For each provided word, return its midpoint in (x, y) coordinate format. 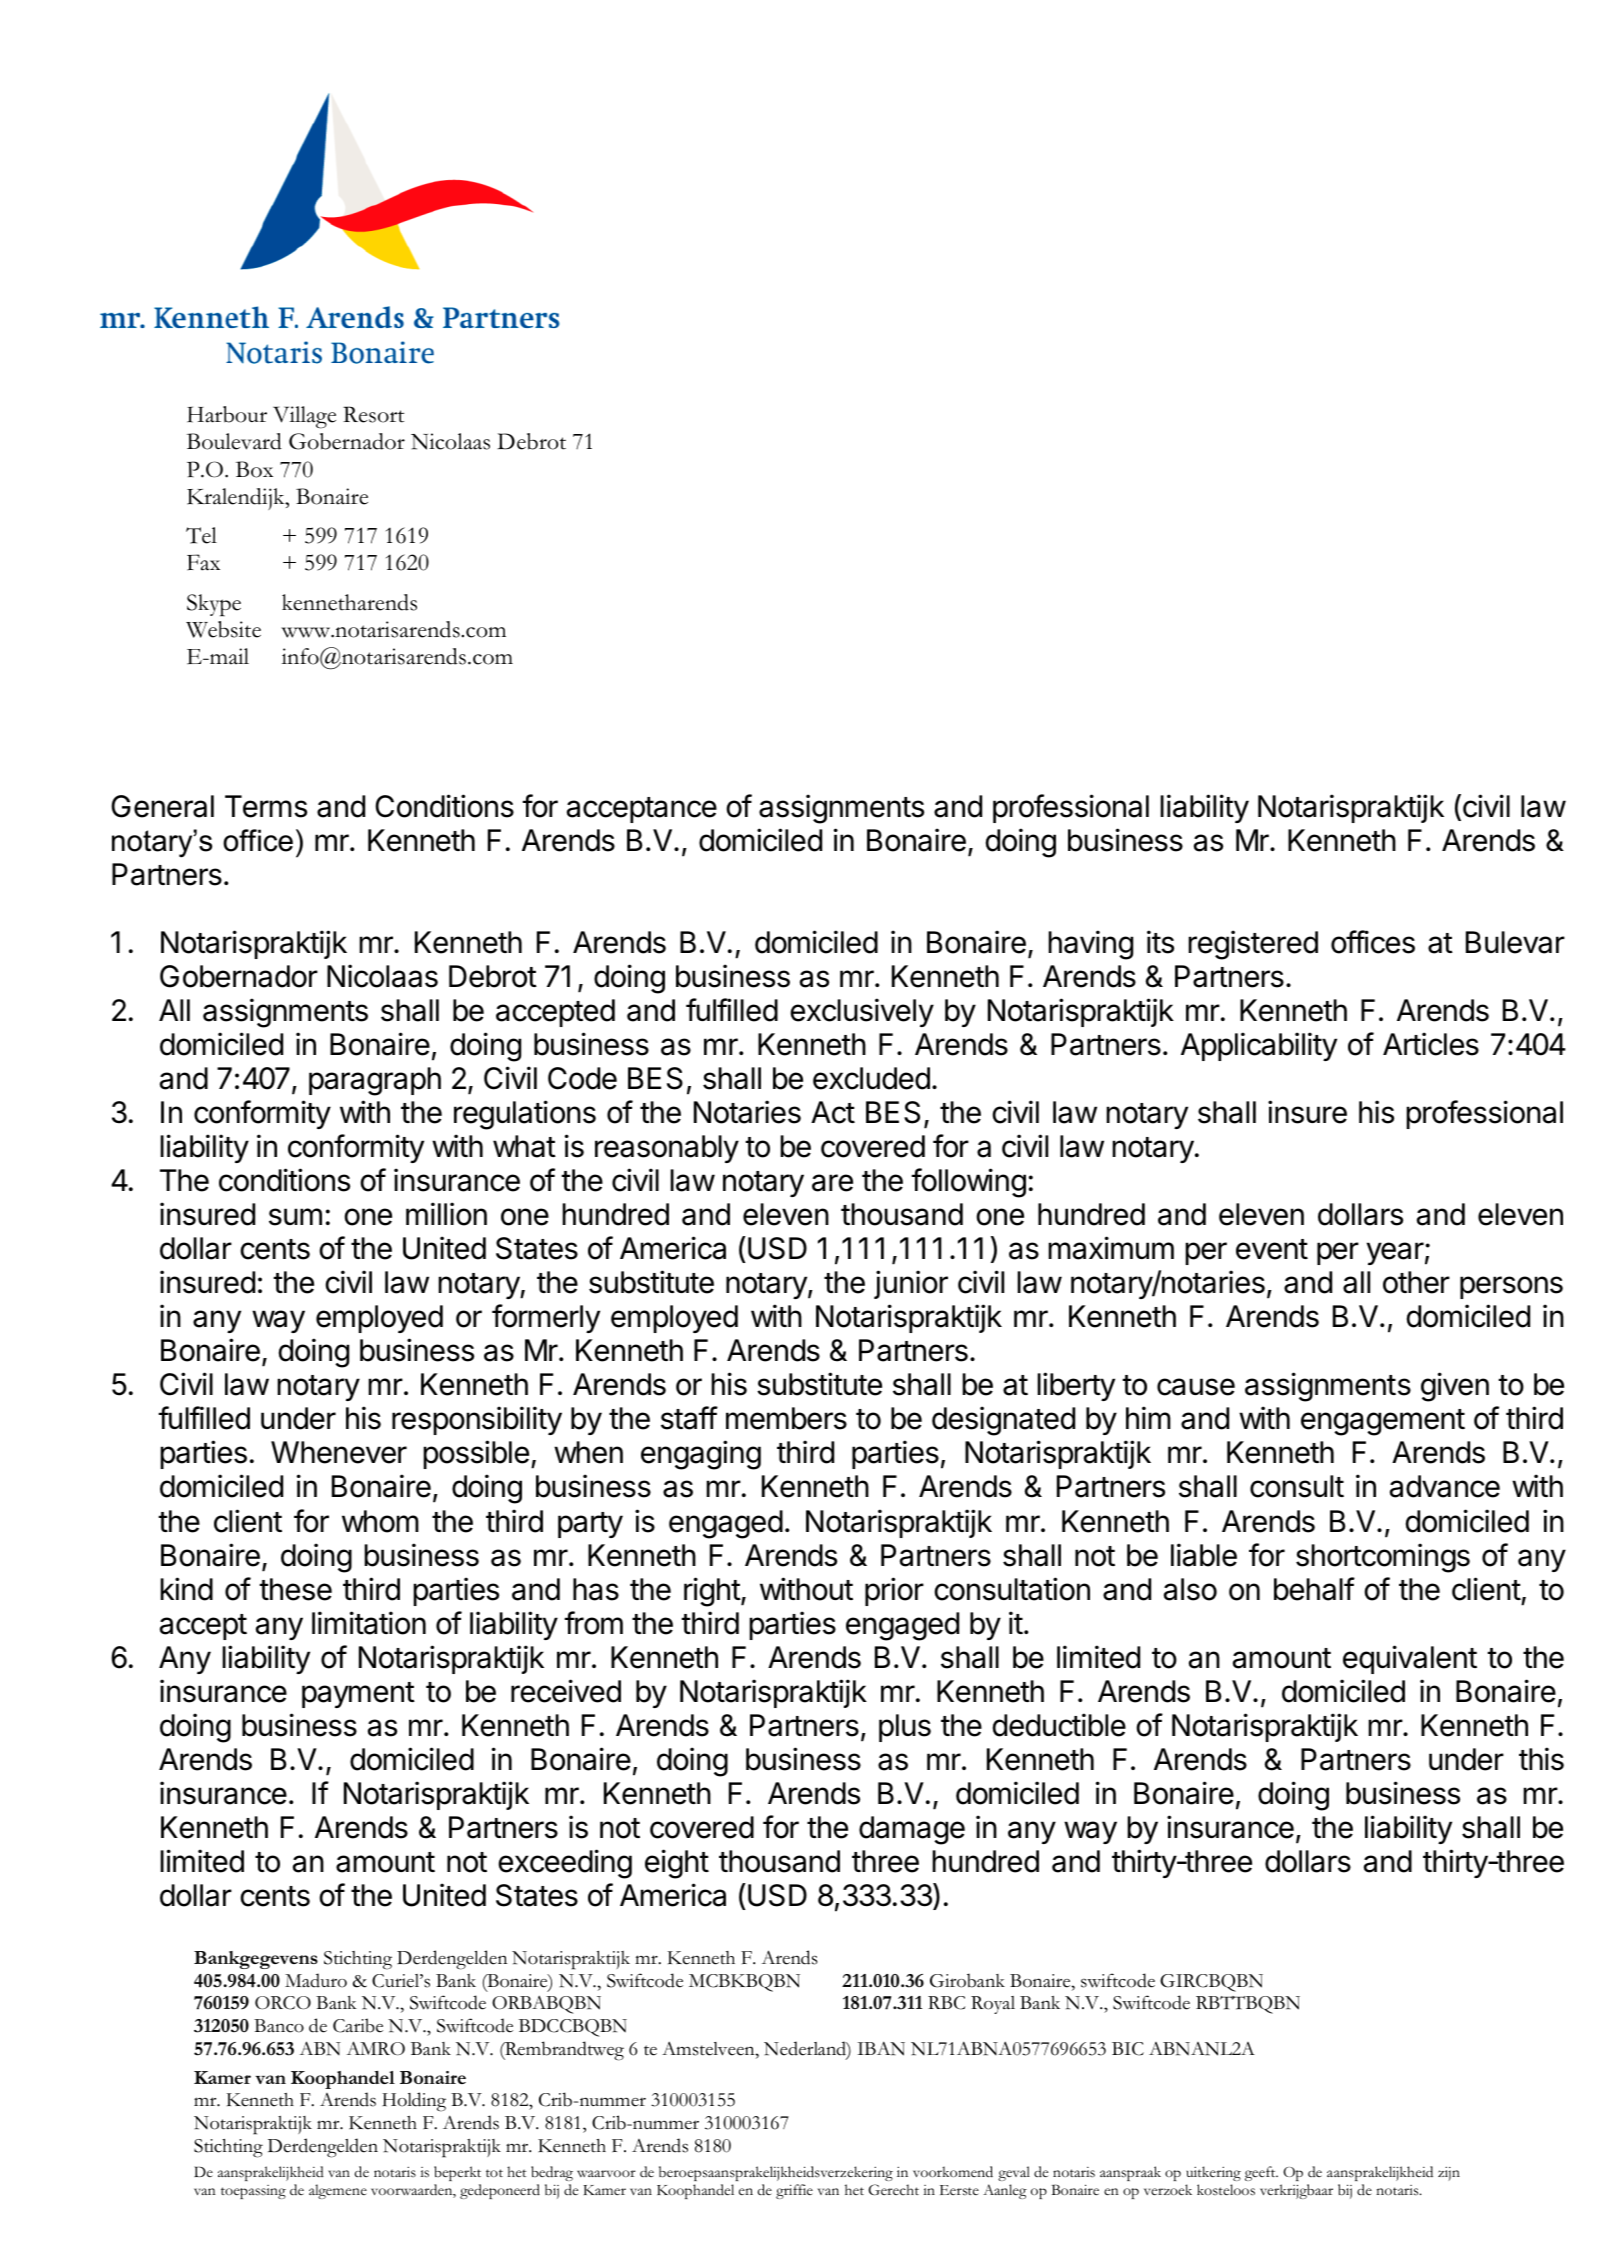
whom (380, 1521)
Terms (266, 806)
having (1090, 945)
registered (1253, 945)
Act (833, 1112)
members (786, 1418)
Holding (414, 2102)
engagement (1383, 1422)
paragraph (375, 1081)
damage (912, 1830)
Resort (373, 414)
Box (254, 469)
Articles (1431, 1044)
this (1541, 1759)
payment (358, 1695)
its (1160, 942)
